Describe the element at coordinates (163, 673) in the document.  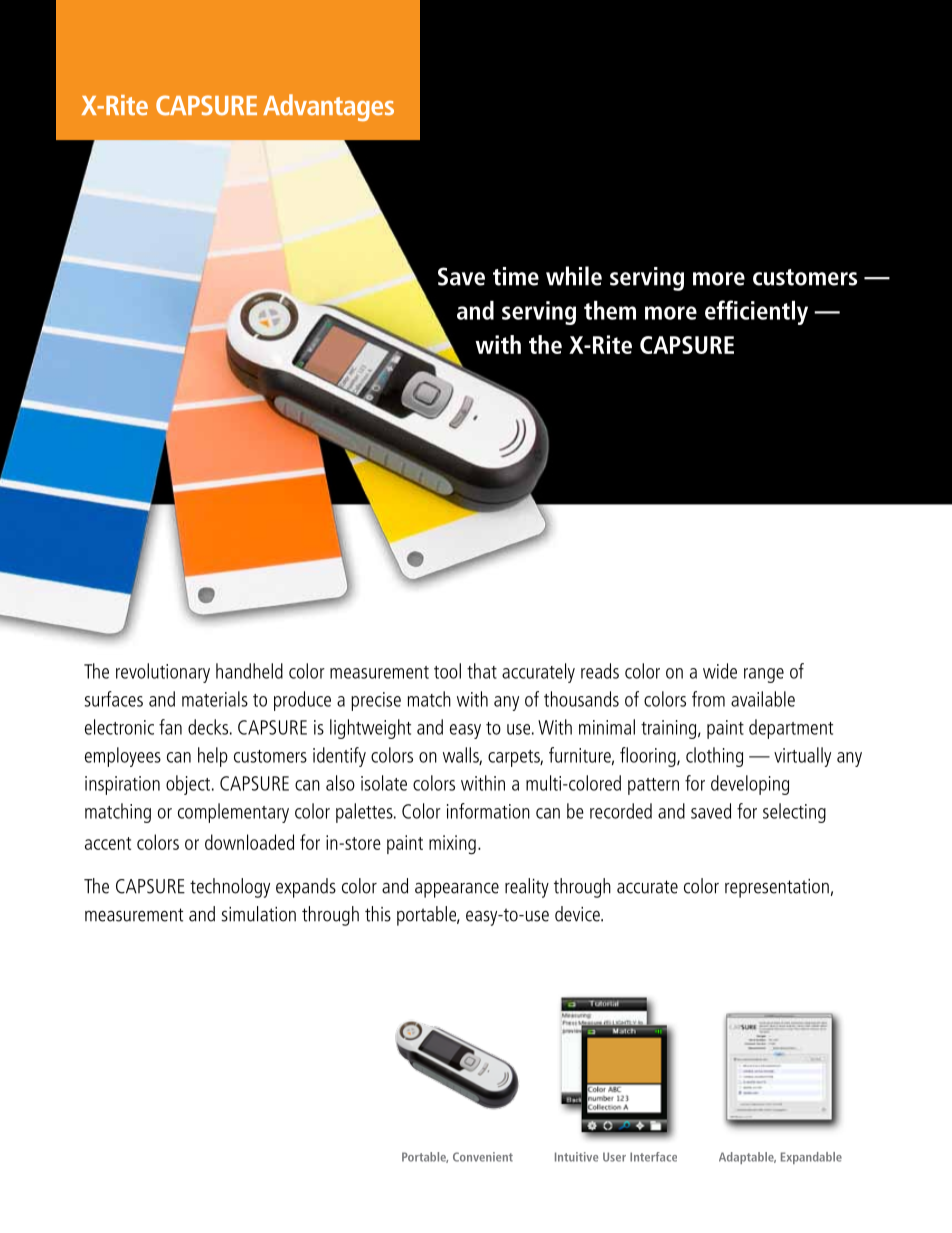
I see `revolutionary` at that location.
